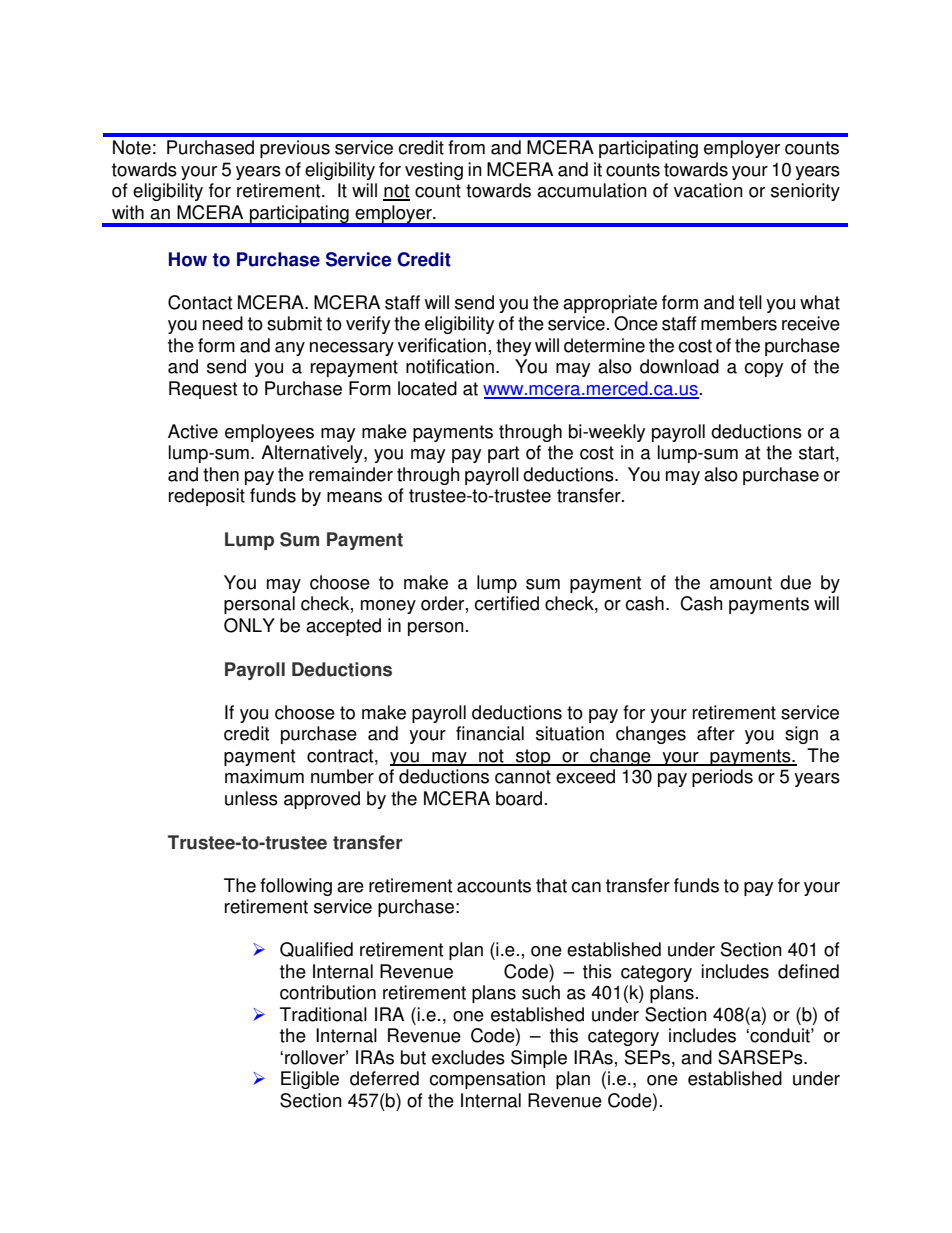 Image resolution: width=952 pixels, height=1233 pixels. I want to click on unless, so click(251, 798).
